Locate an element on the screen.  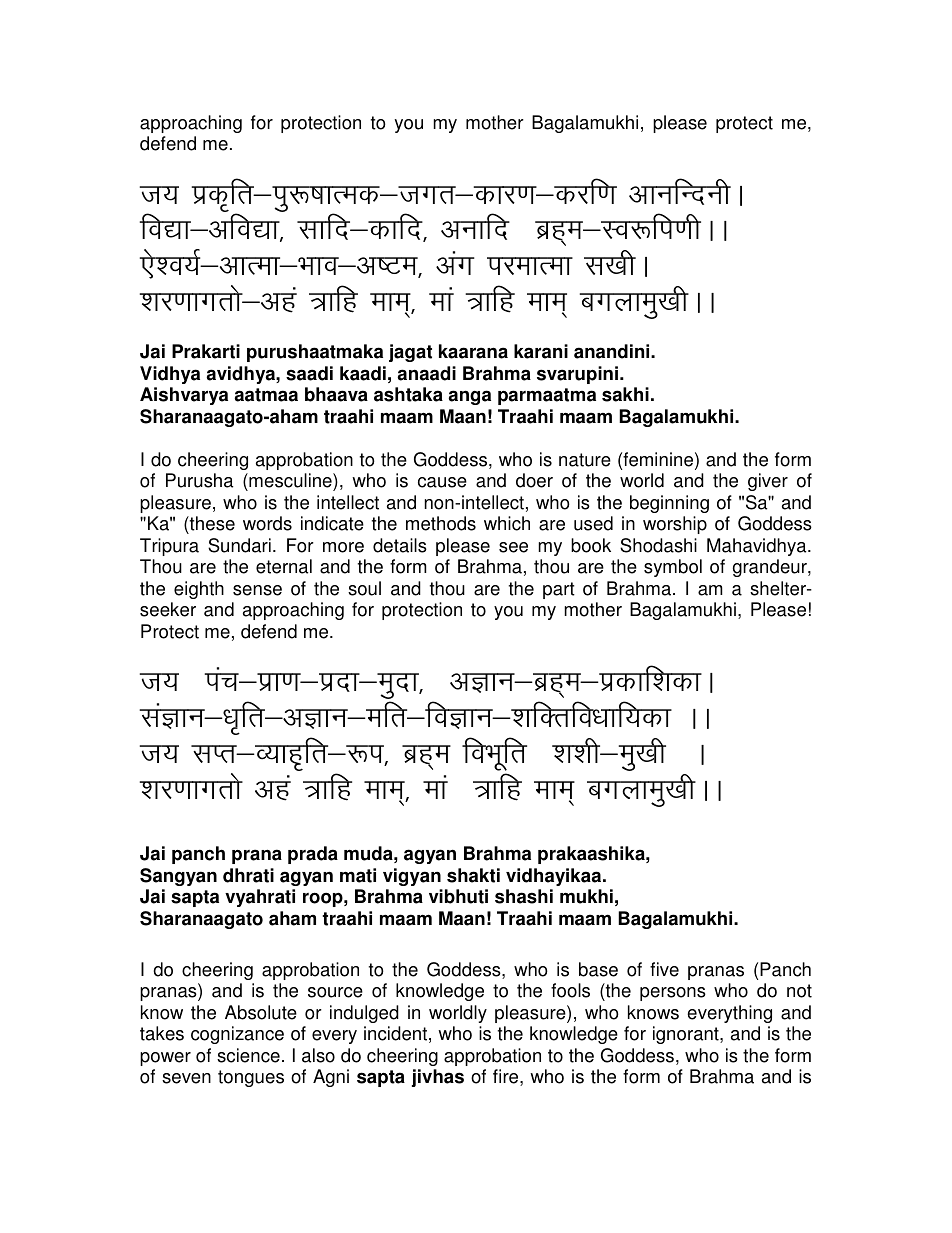
grandeur is located at coordinates (771, 568).
